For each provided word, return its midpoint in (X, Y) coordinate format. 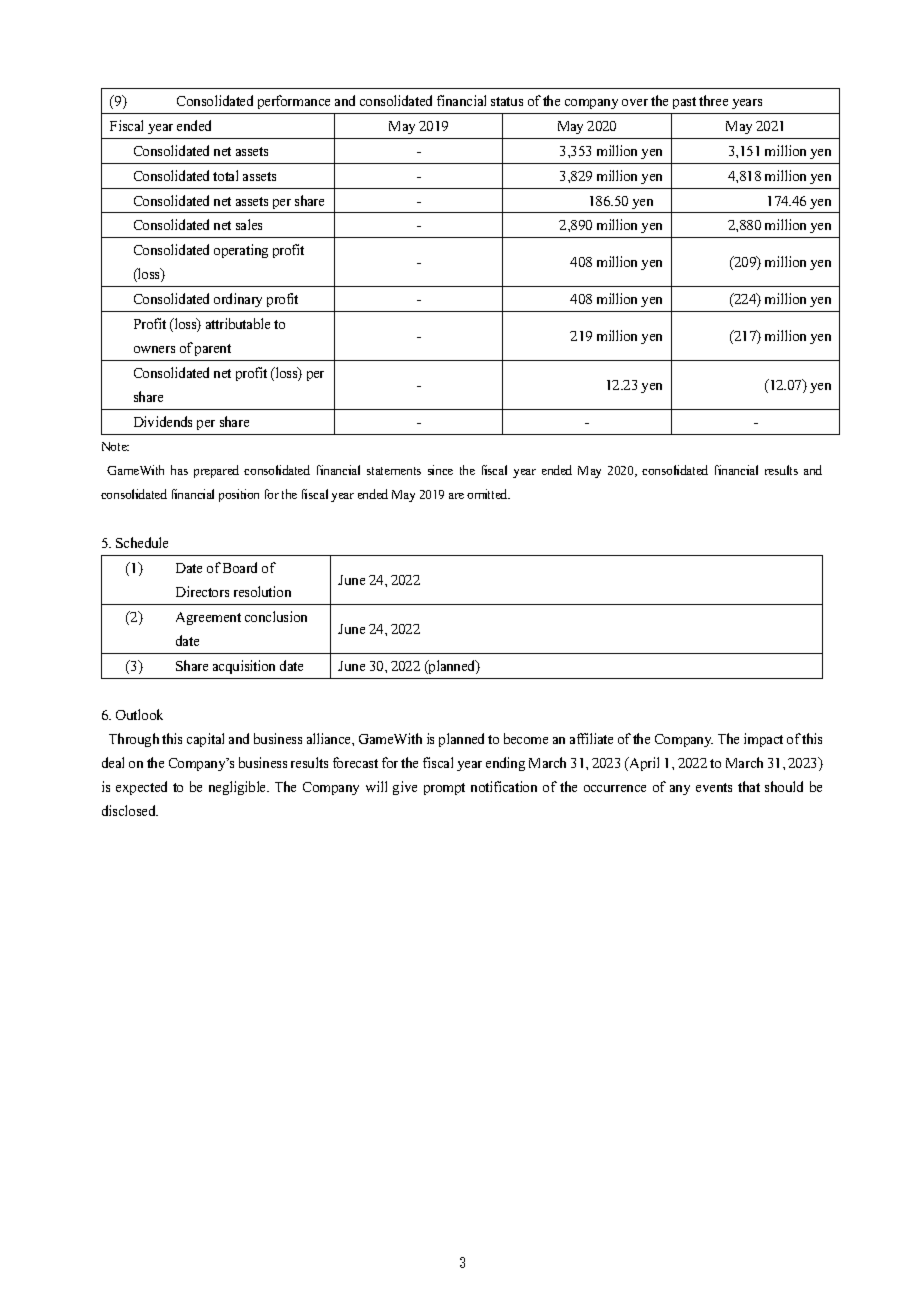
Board (240, 567)
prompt (444, 789)
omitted (488, 494)
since (440, 470)
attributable (238, 323)
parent (213, 350)
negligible (239, 788)
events (714, 787)
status (507, 101)
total (225, 175)
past (684, 103)
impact (763, 740)
